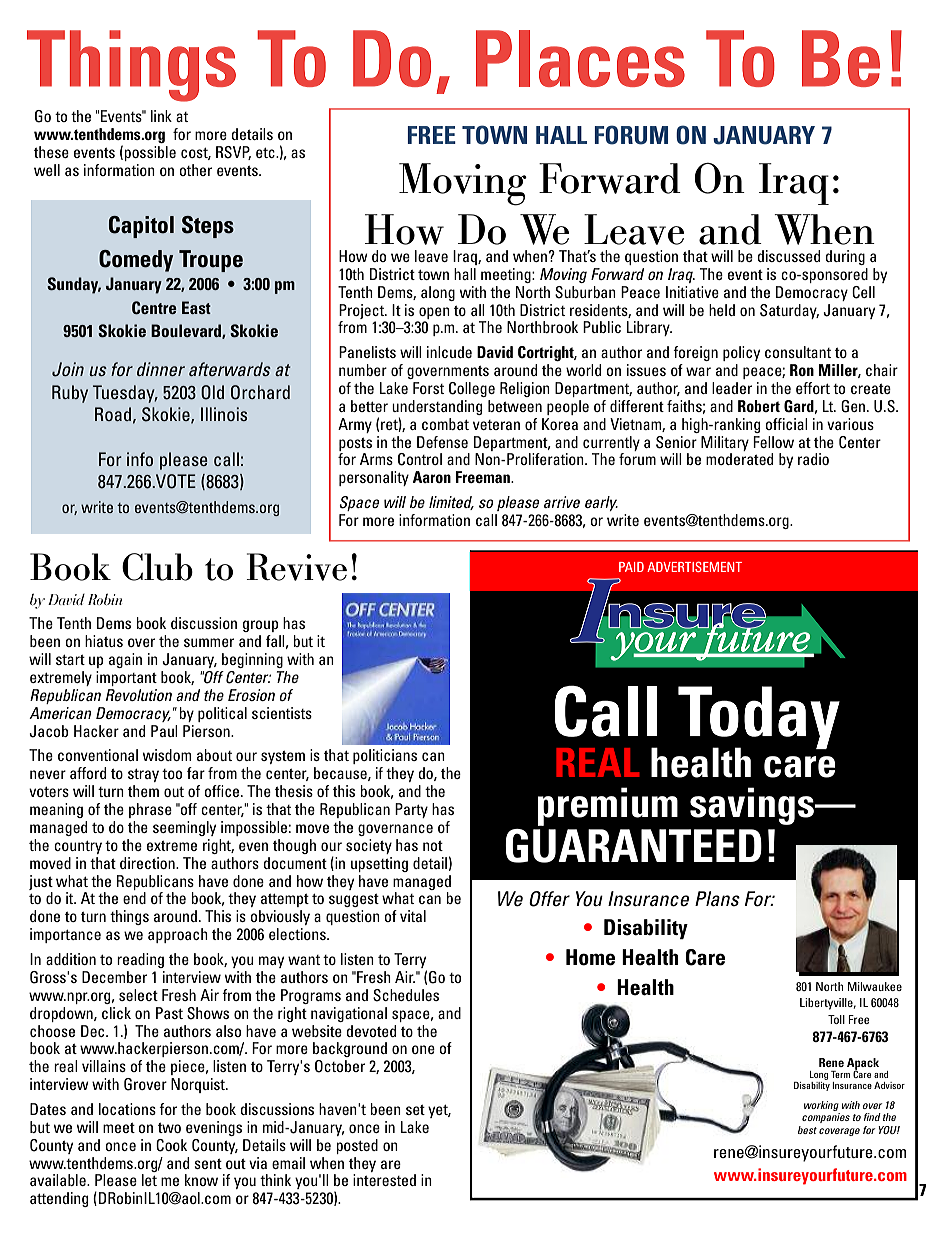 This page has width=952, height=1233. I want to click on Places, so click(580, 58).
